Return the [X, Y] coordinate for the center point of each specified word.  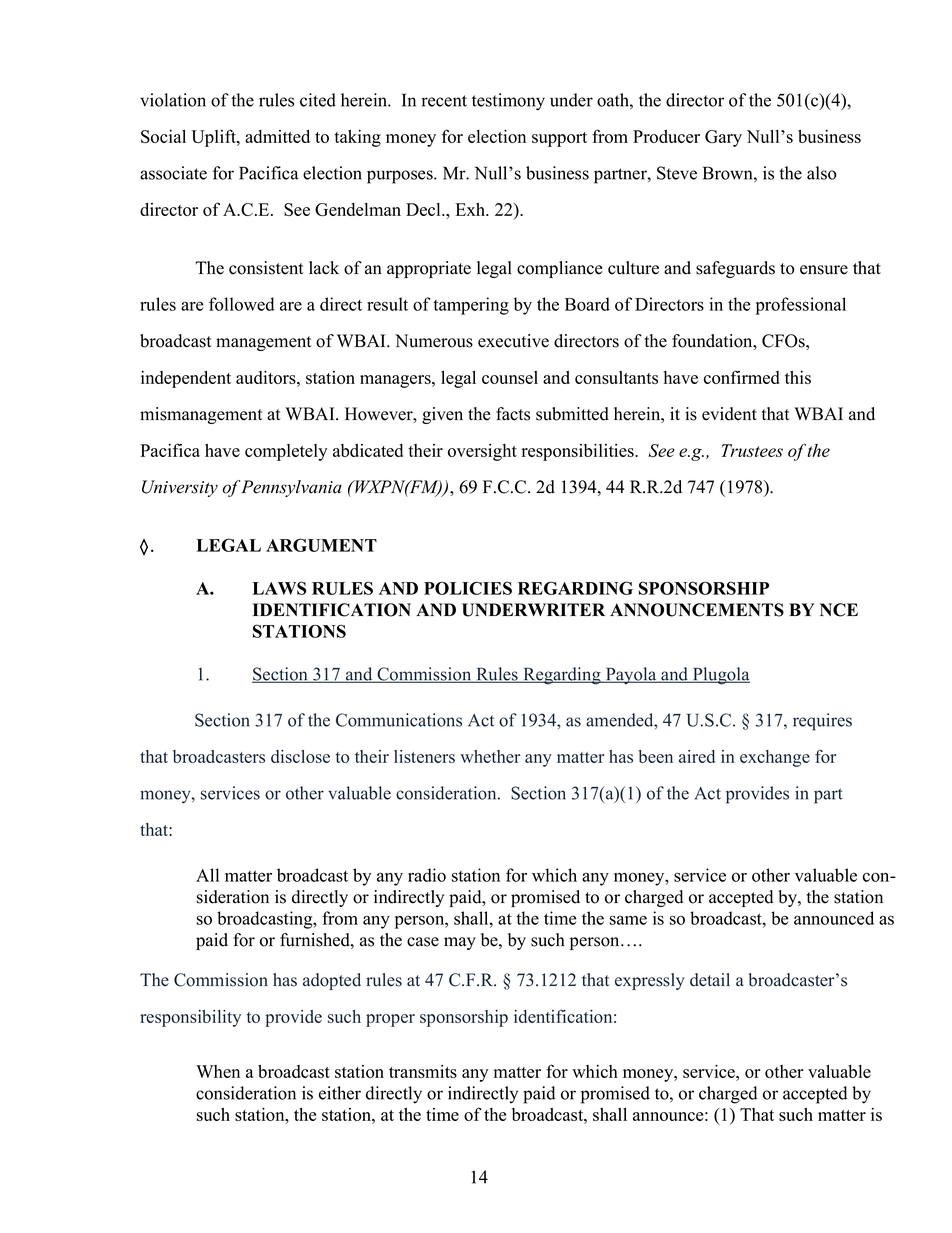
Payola [631, 676]
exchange [775, 758]
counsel [510, 377]
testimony [508, 102]
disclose [300, 756]
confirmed [742, 377]
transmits [423, 1071]
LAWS [279, 588]
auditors [267, 377]
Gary [723, 138]
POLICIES [468, 588]
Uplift [214, 138]
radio [427, 875]
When [218, 1071]
